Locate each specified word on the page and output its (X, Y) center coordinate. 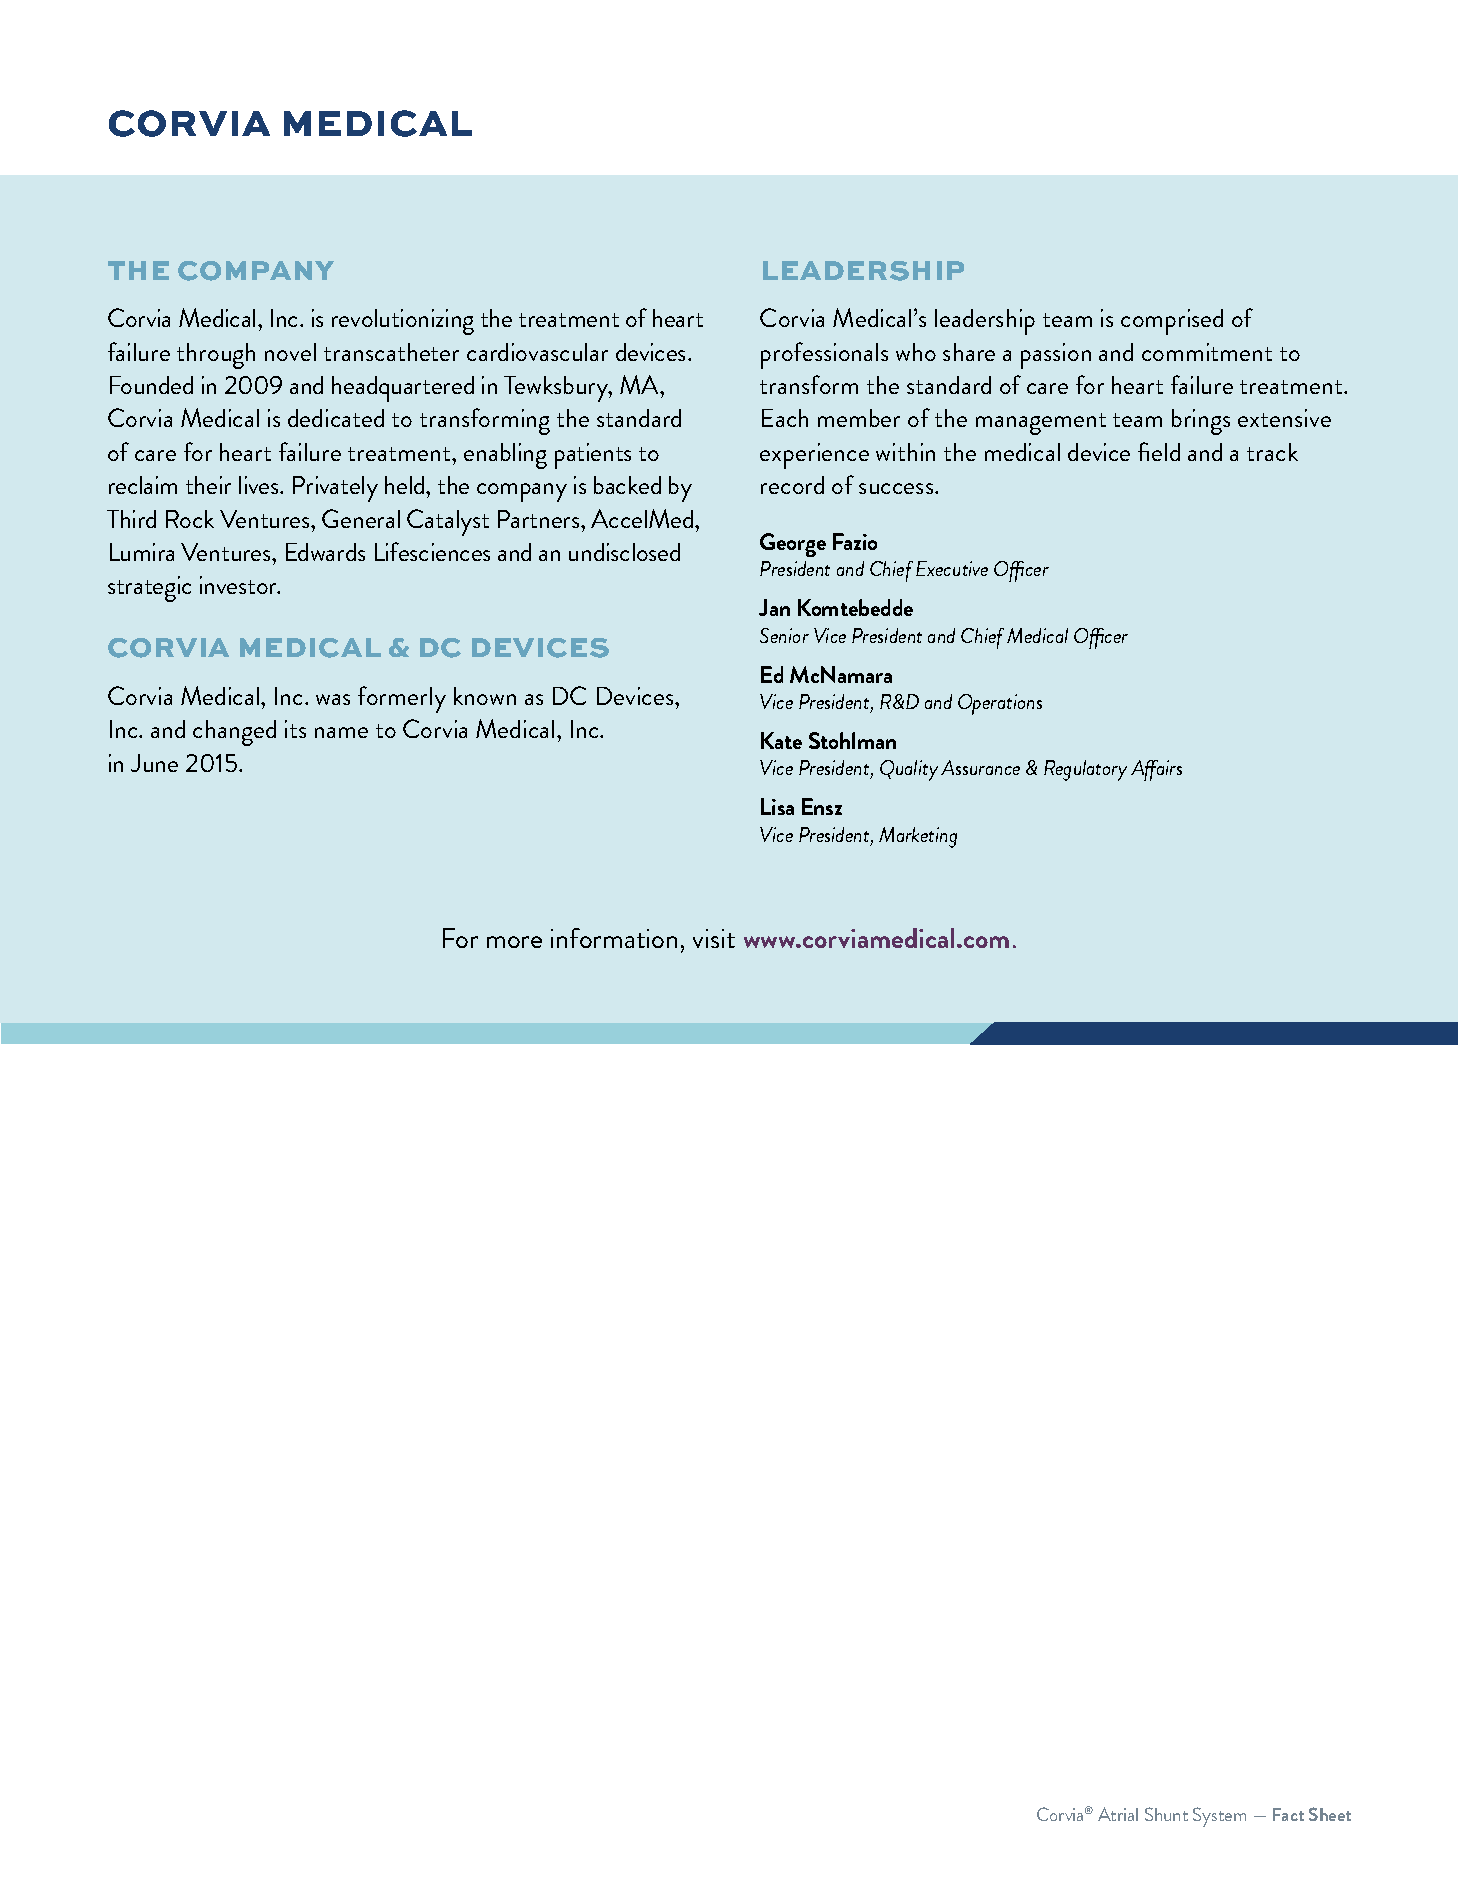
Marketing (918, 837)
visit (714, 938)
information (614, 938)
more (514, 942)
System (1219, 1817)
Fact (1288, 1814)
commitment (1207, 352)
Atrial (1118, 1814)
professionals (824, 355)
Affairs (1156, 770)
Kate (781, 740)
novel (290, 352)
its (295, 729)
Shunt (1166, 1814)
